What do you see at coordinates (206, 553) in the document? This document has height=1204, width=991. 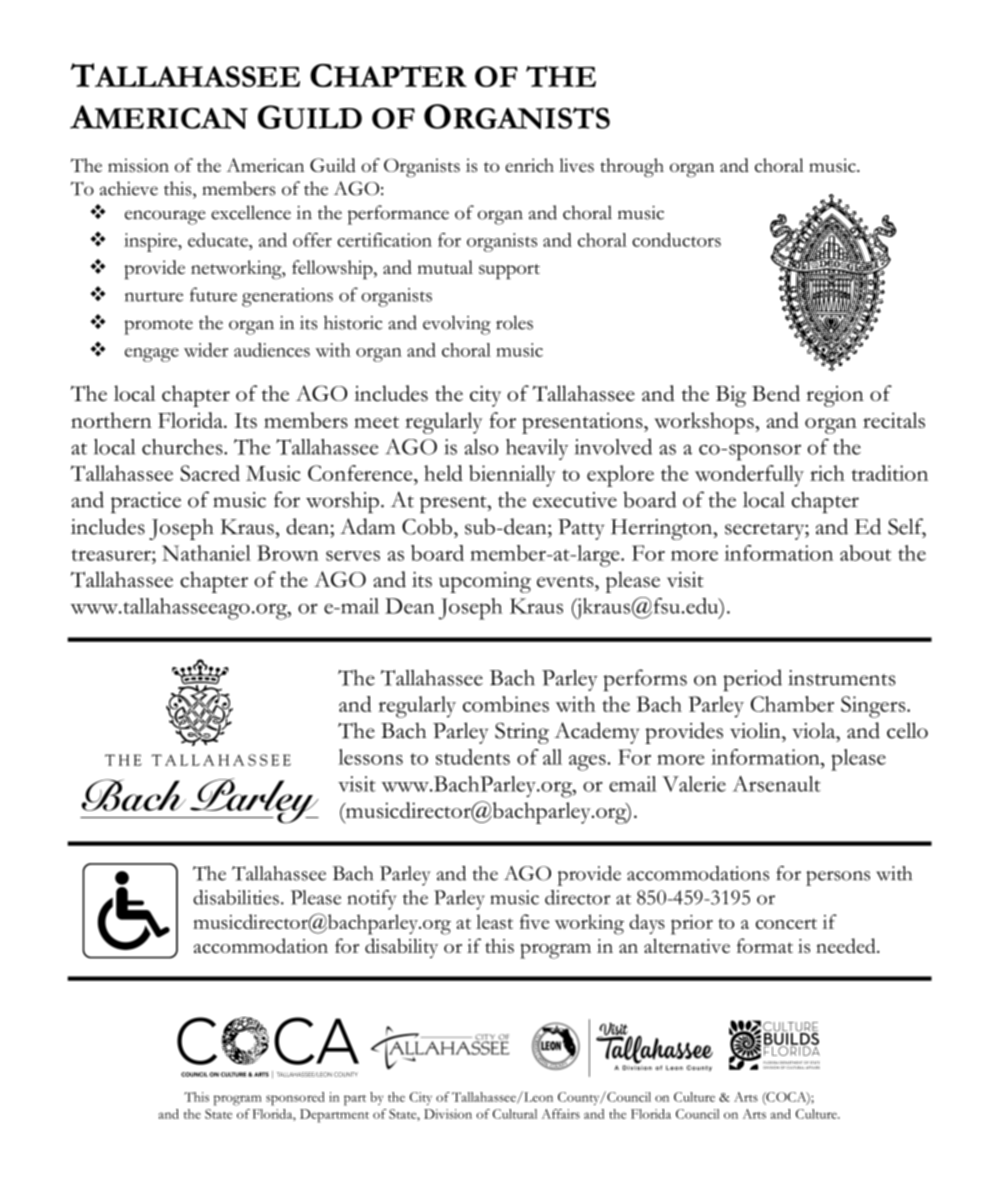 I see `Nathaniel` at bounding box center [206, 553].
